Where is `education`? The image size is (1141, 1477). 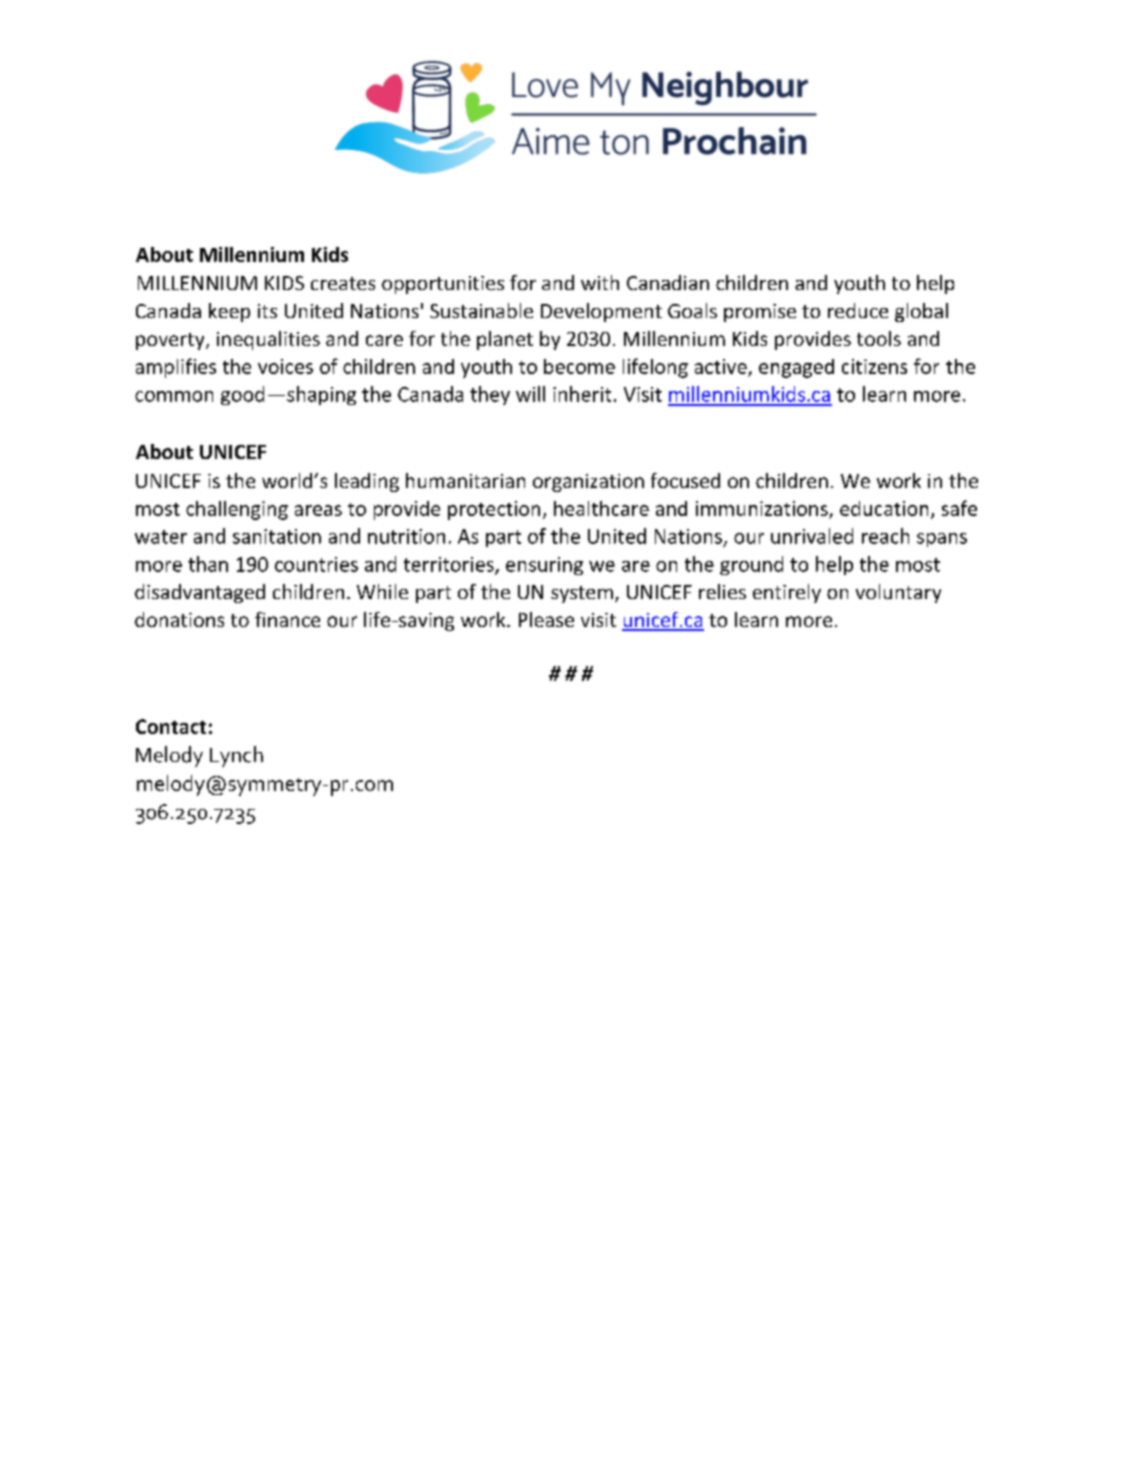 education is located at coordinates (884, 508).
